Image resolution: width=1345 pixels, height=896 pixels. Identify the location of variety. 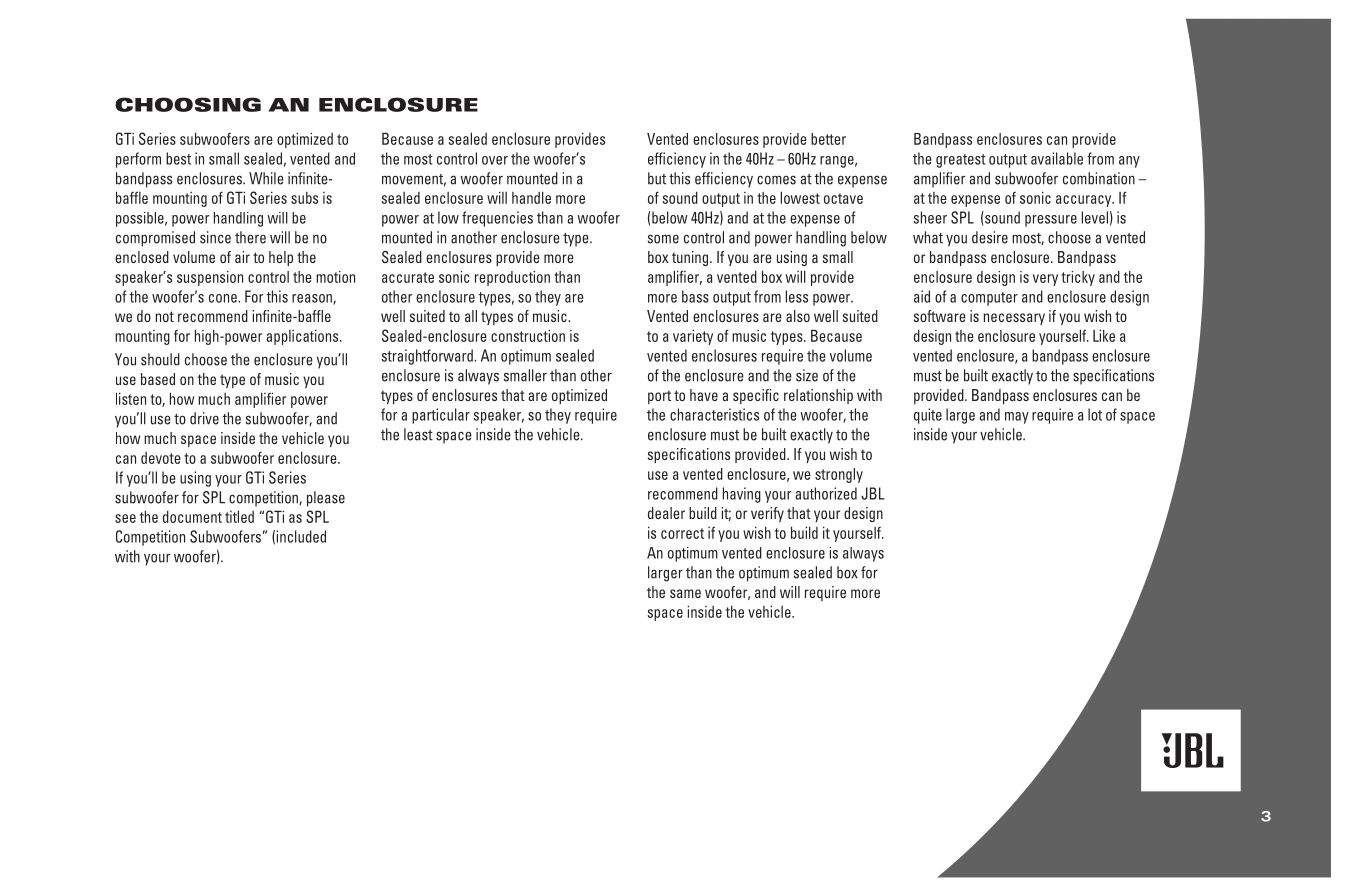
(693, 337).
